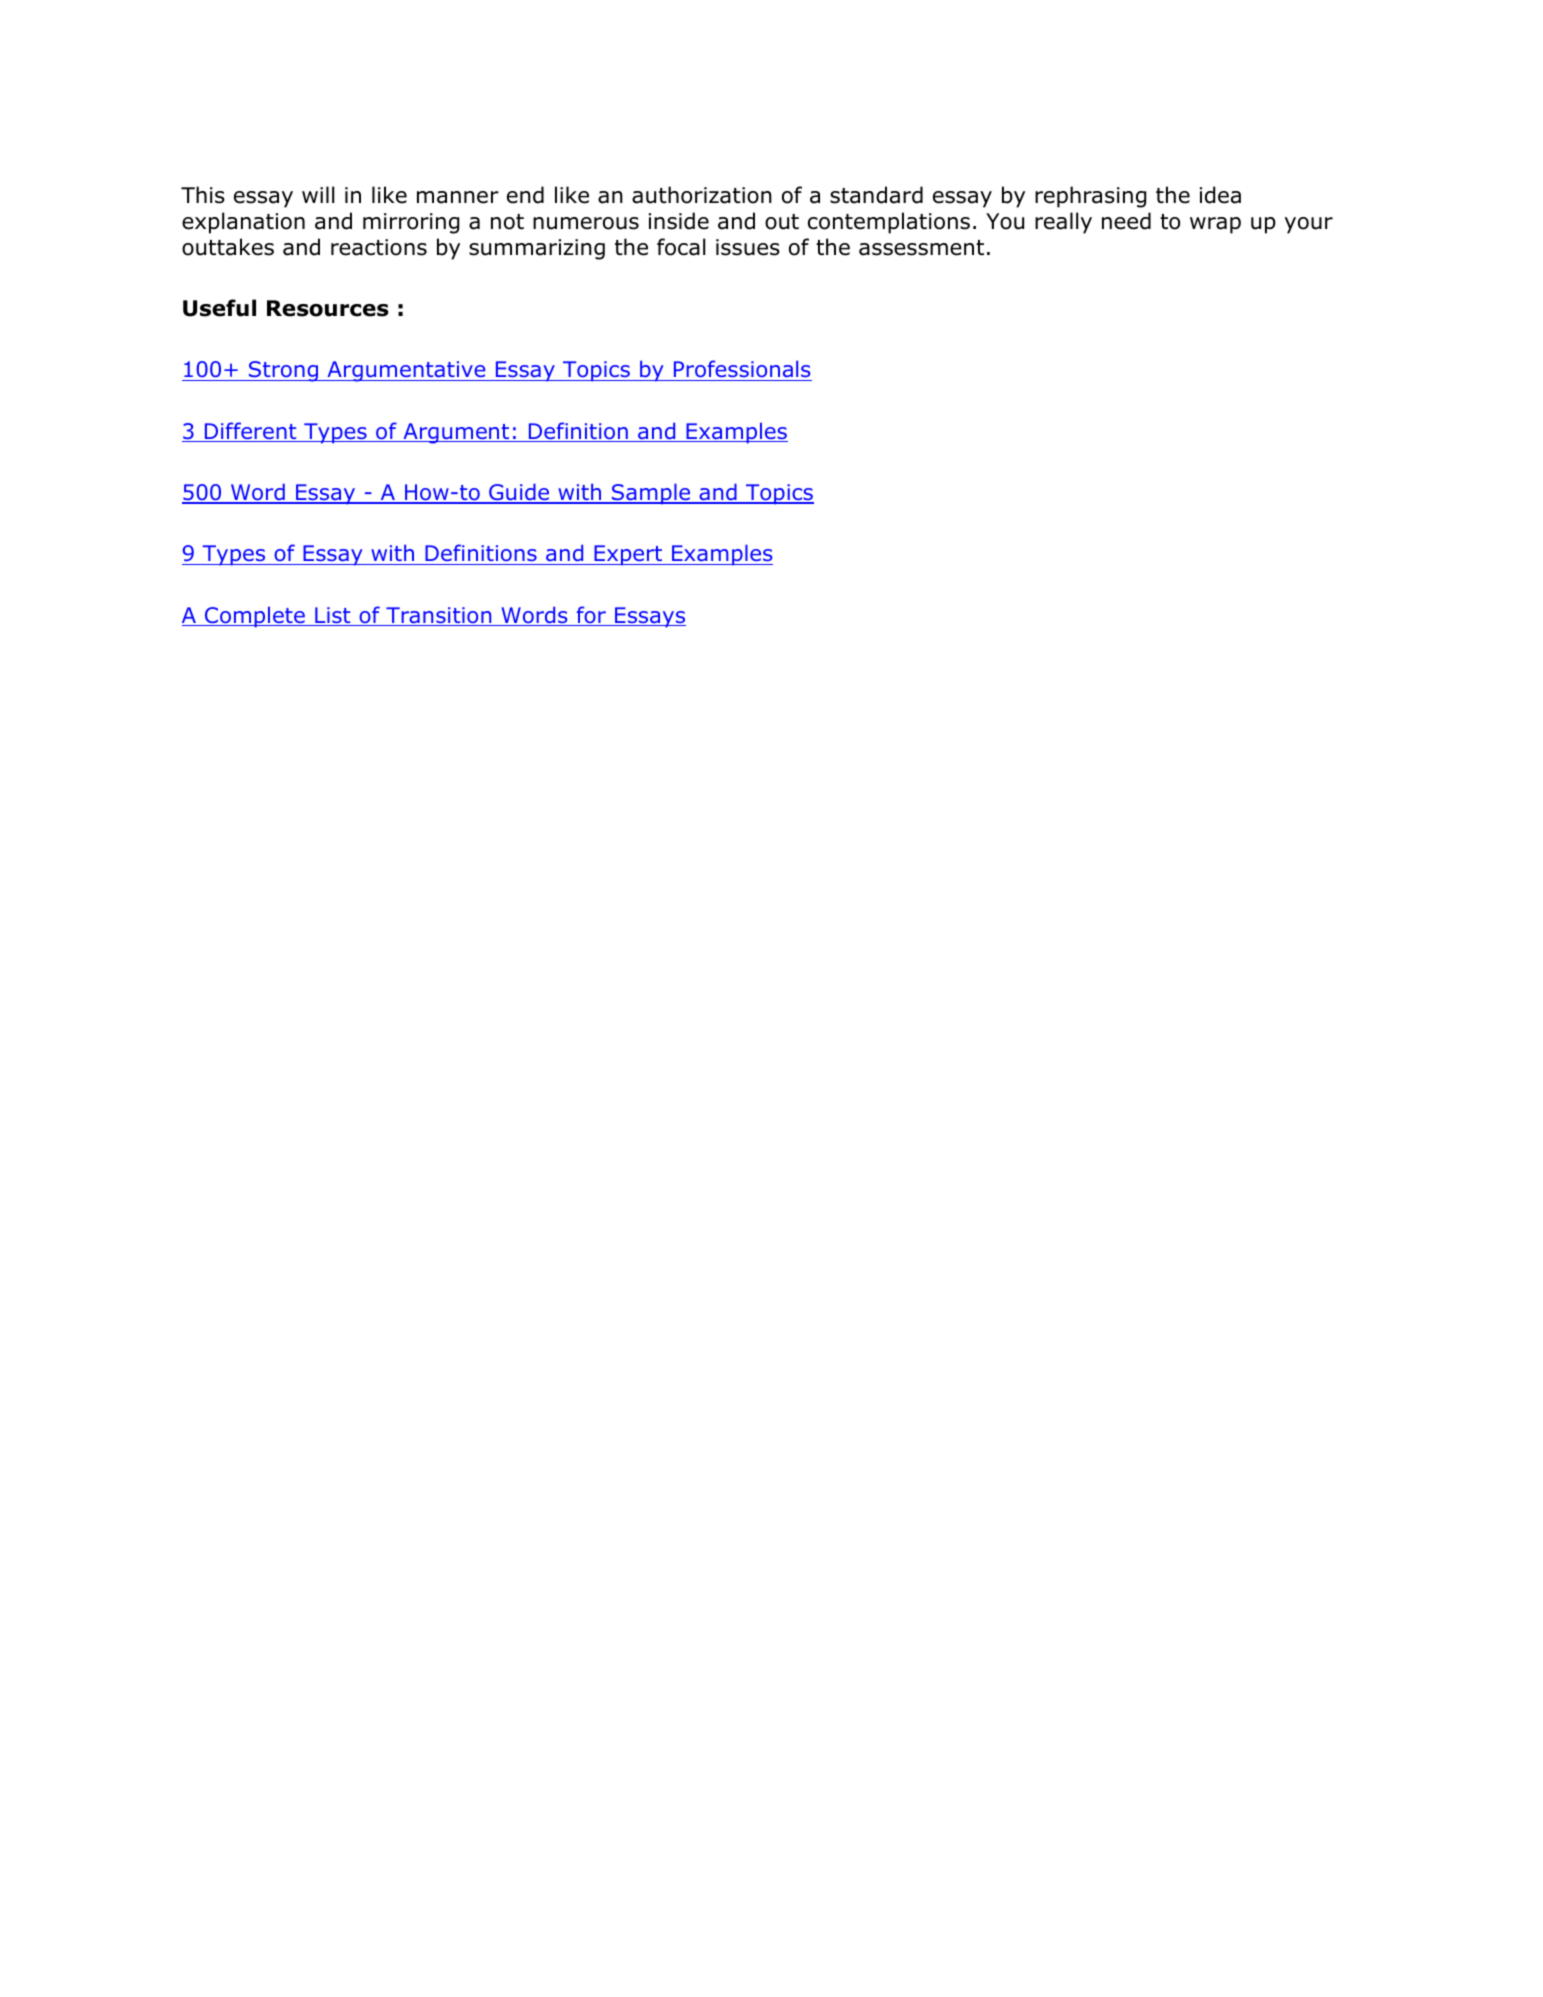 The width and height of the screenshot is (1543, 1997). Describe the element at coordinates (328, 308) in the screenshot. I see `Resources` at that location.
